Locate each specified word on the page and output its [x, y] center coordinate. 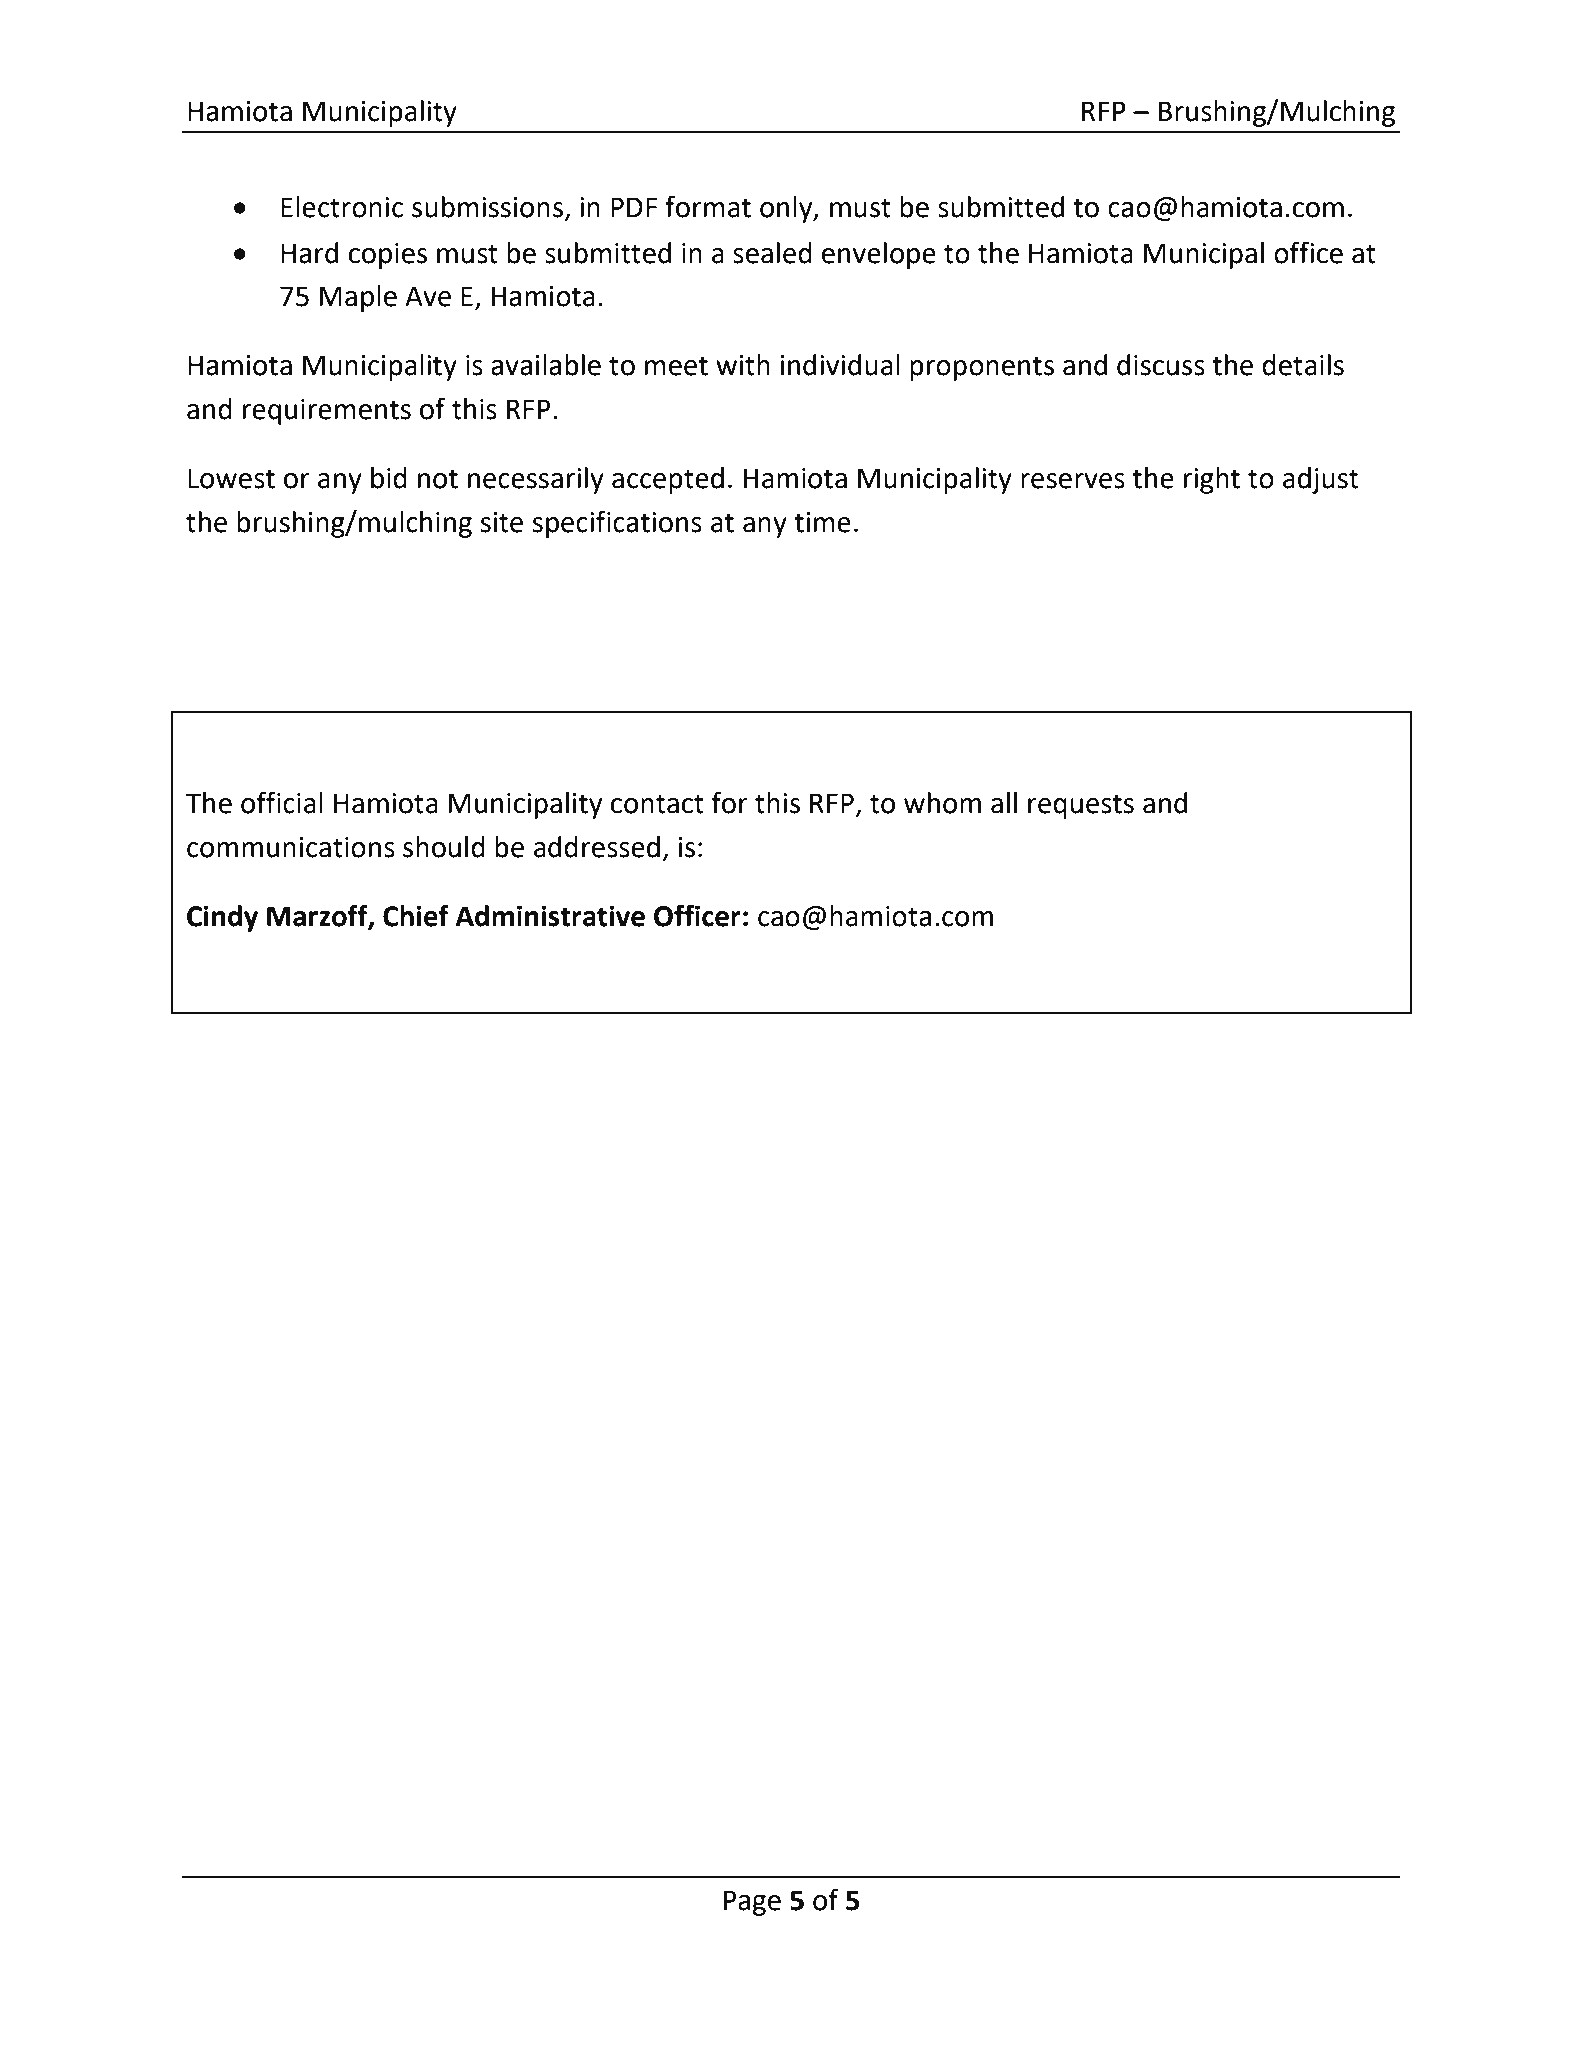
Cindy [222, 918]
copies [388, 256]
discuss [1161, 365]
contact [657, 804]
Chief [416, 915]
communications [291, 847]
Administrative [550, 916]
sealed [772, 253]
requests [1081, 806]
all [1004, 803]
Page [752, 1903]
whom [942, 803]
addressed [597, 847]
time [822, 522]
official [282, 802]
